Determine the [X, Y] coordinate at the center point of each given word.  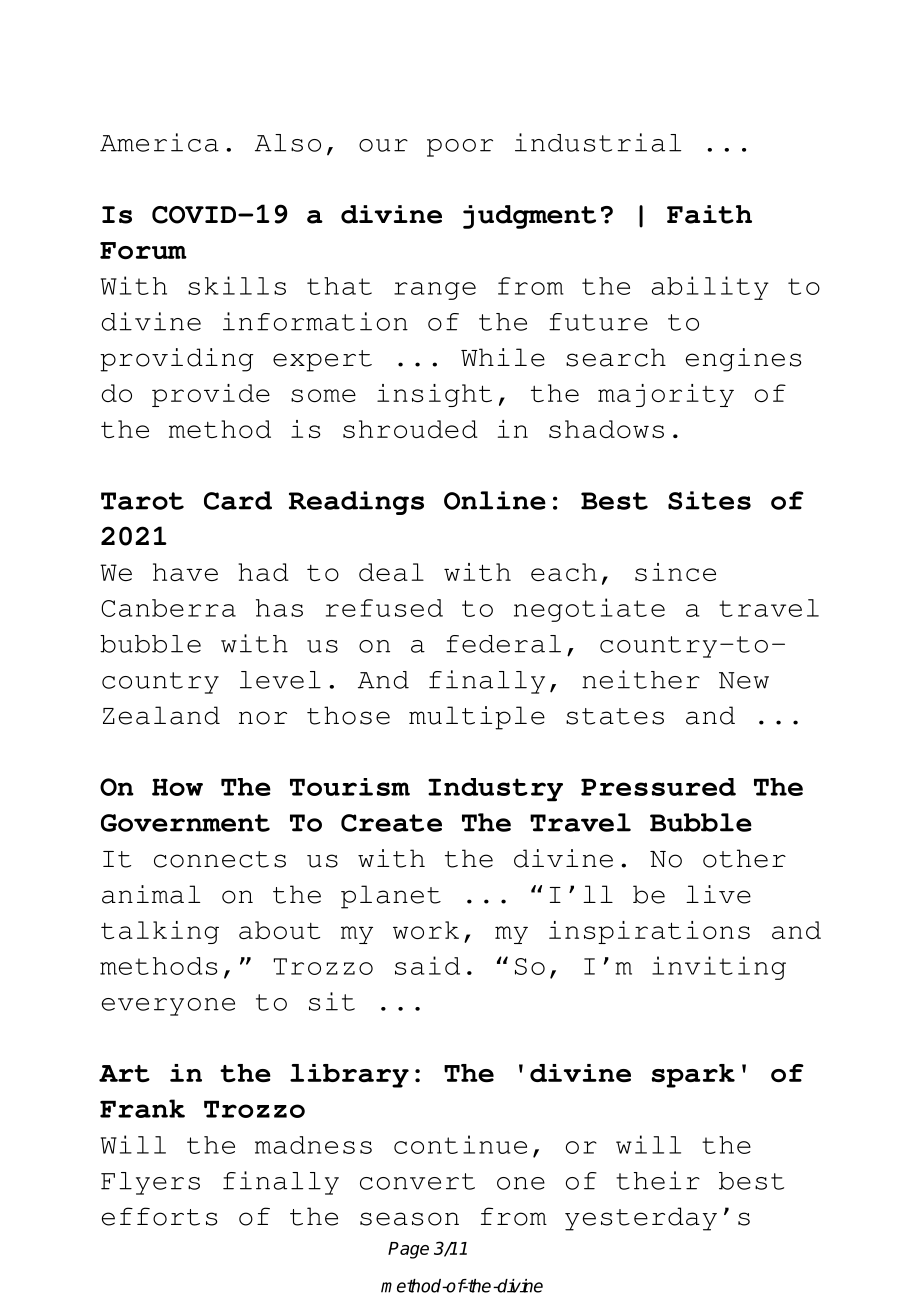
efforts [159, 1216]
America [159, 142]
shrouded [410, 429]
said [427, 965]
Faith [709, 214]
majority [666, 395]
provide [211, 395]
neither [641, 679]
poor [460, 148]
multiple [477, 718]
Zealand [161, 715]
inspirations [649, 932]
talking [160, 932]
